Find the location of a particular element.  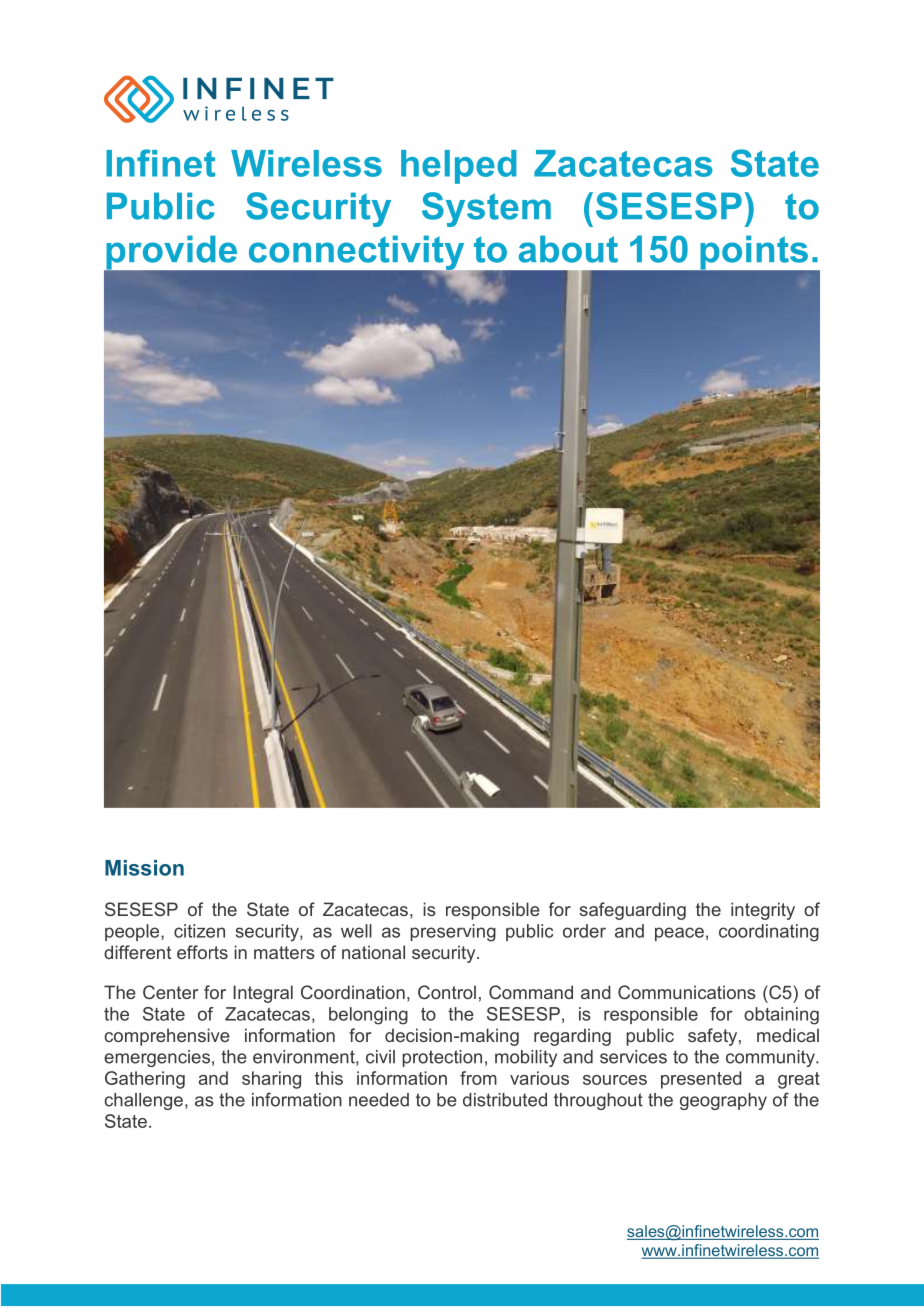

Mission is located at coordinates (144, 868).
